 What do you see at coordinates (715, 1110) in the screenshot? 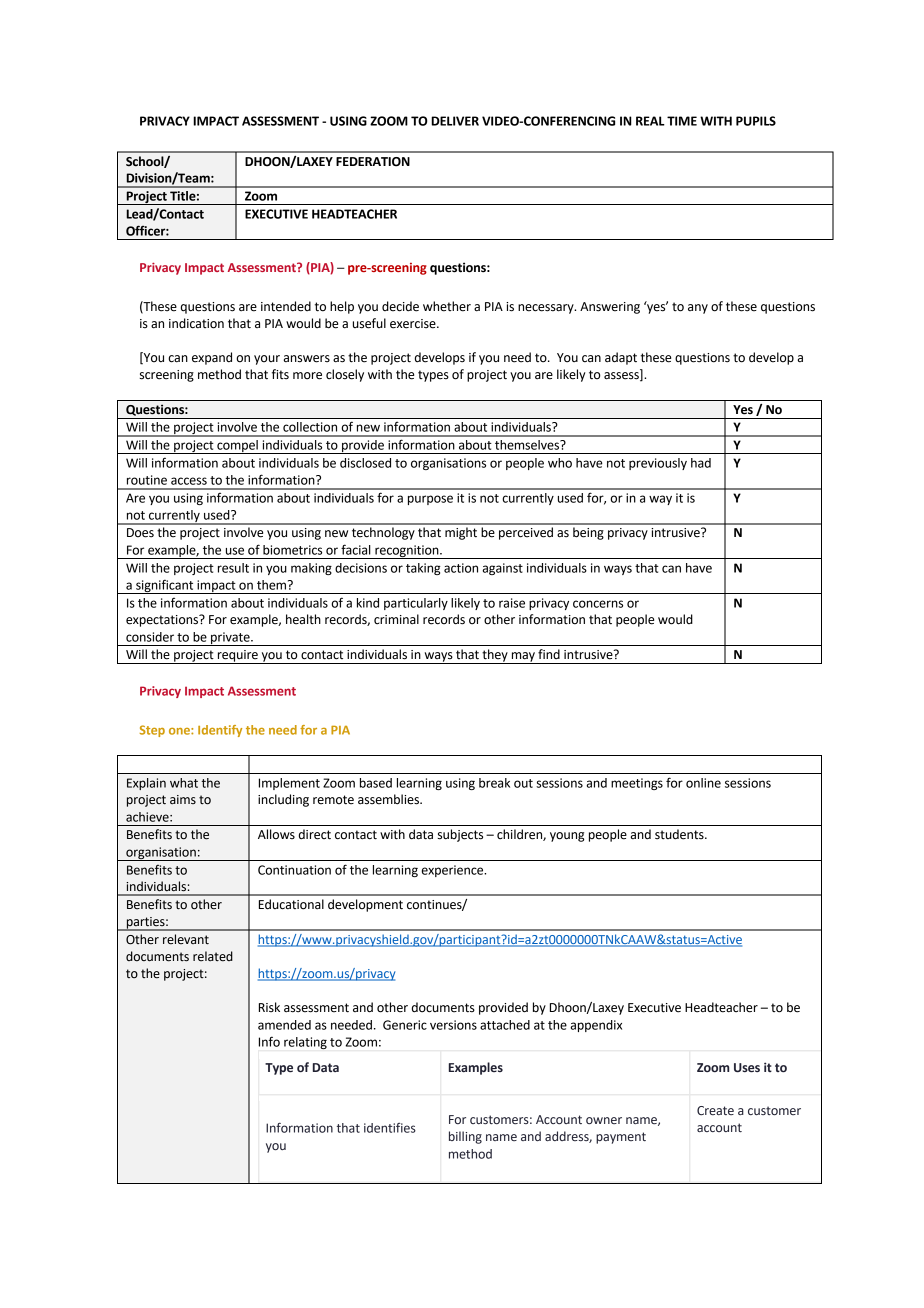
I see `Create` at bounding box center [715, 1110].
